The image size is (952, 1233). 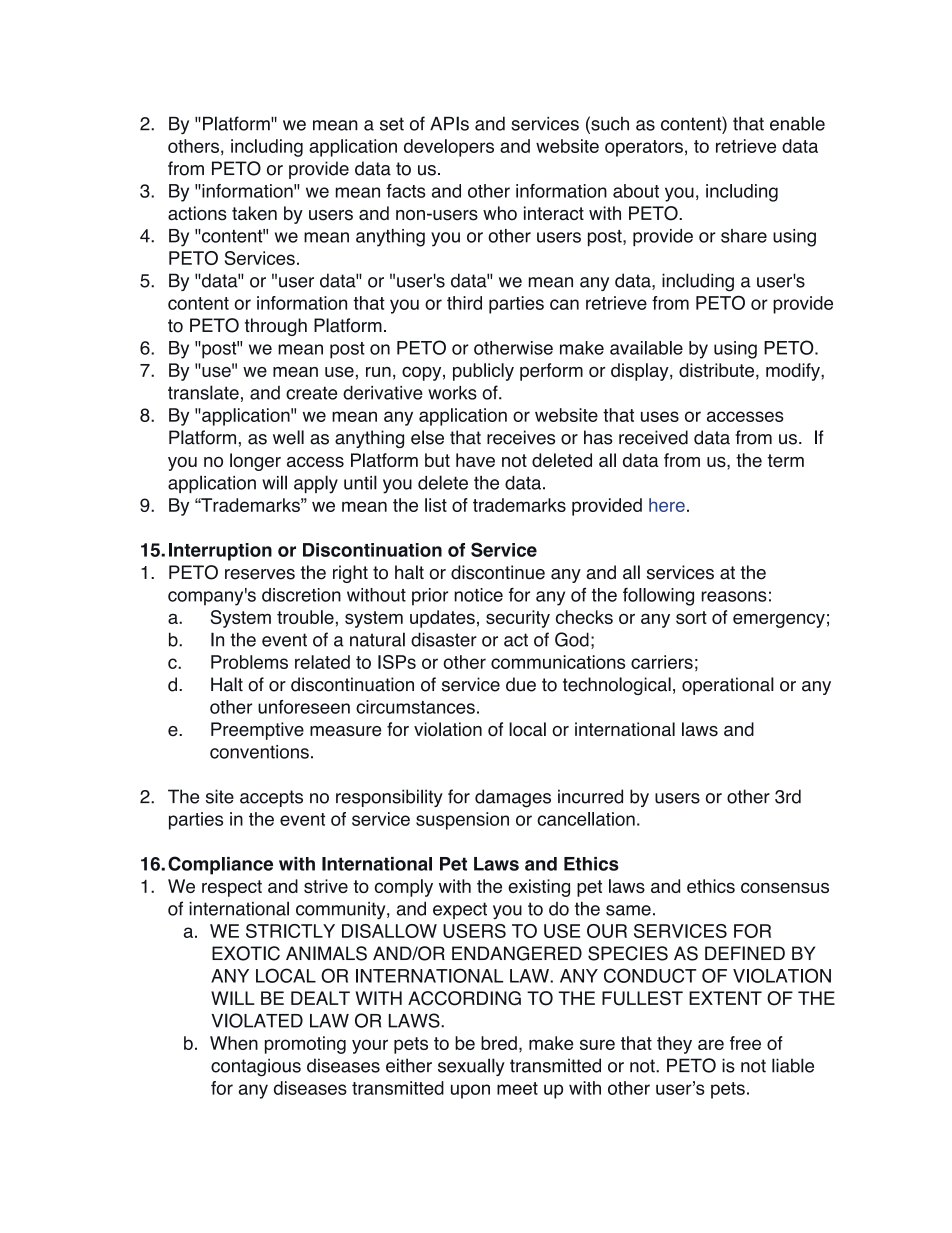 What do you see at coordinates (797, 123) in the screenshot?
I see `enable` at bounding box center [797, 123].
